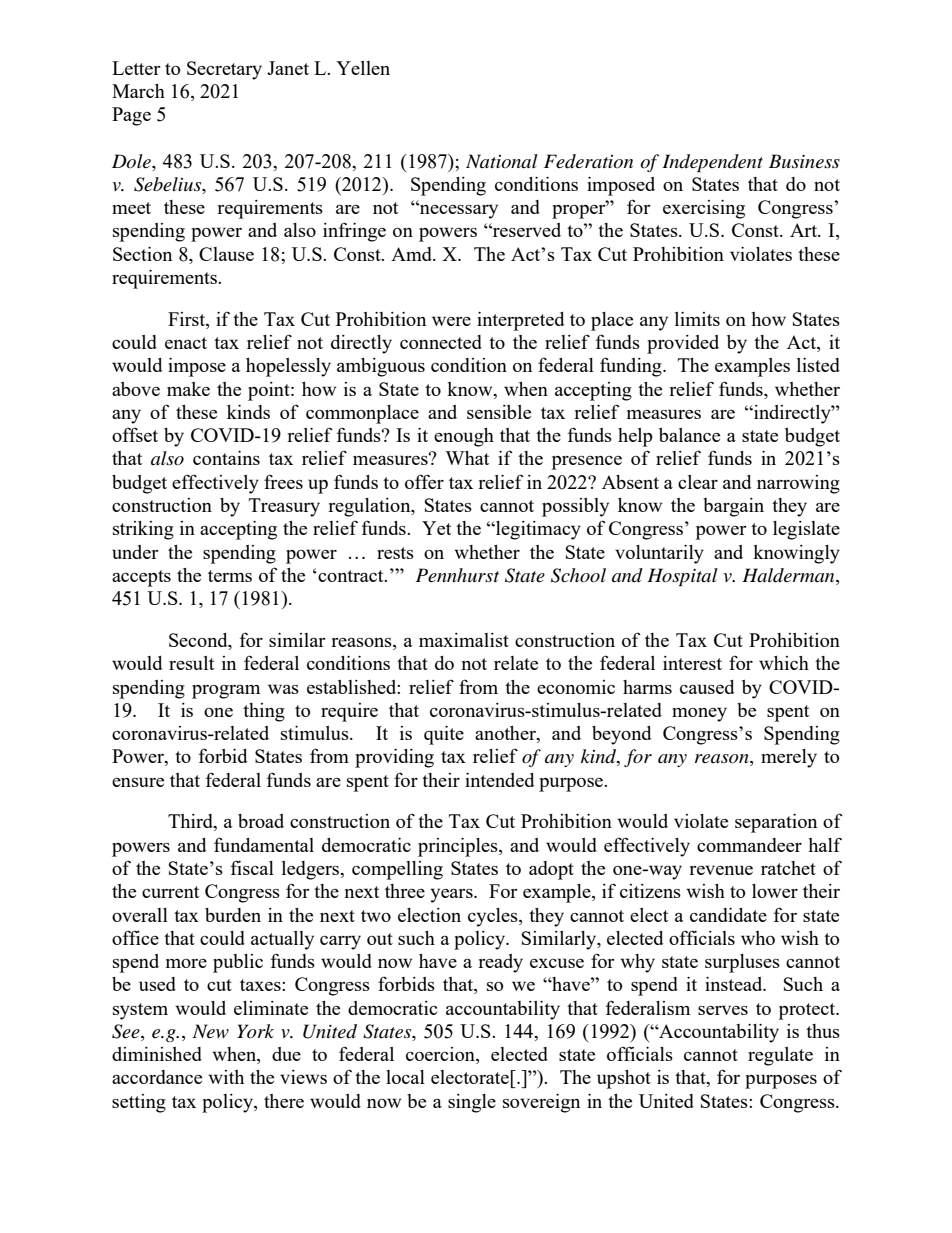 Image resolution: width=952 pixels, height=1233 pixels. I want to click on another, so click(506, 734).
